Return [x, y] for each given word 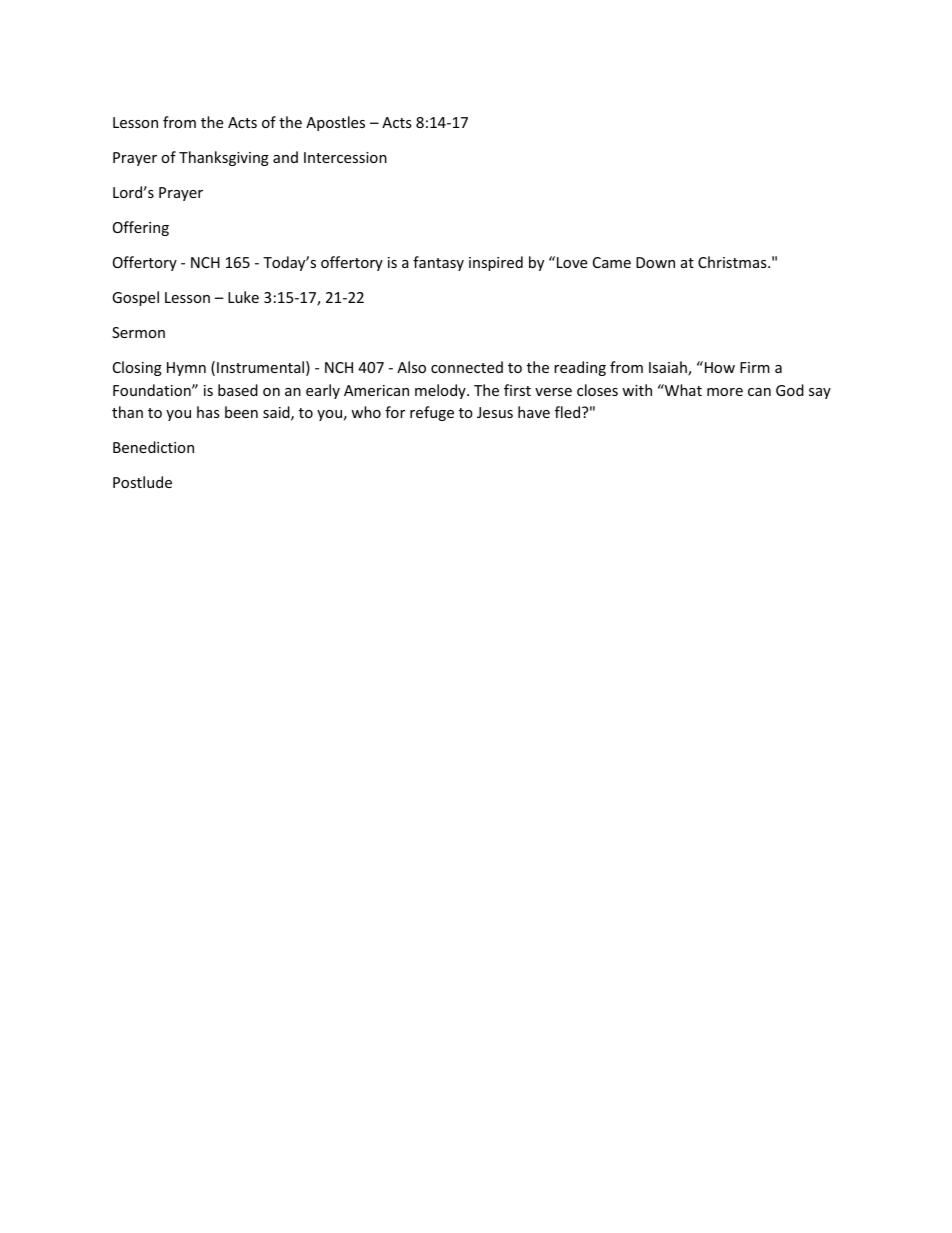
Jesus [495, 412]
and [285, 157]
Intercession [345, 157]
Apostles [335, 123]
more [725, 392]
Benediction [153, 447]
